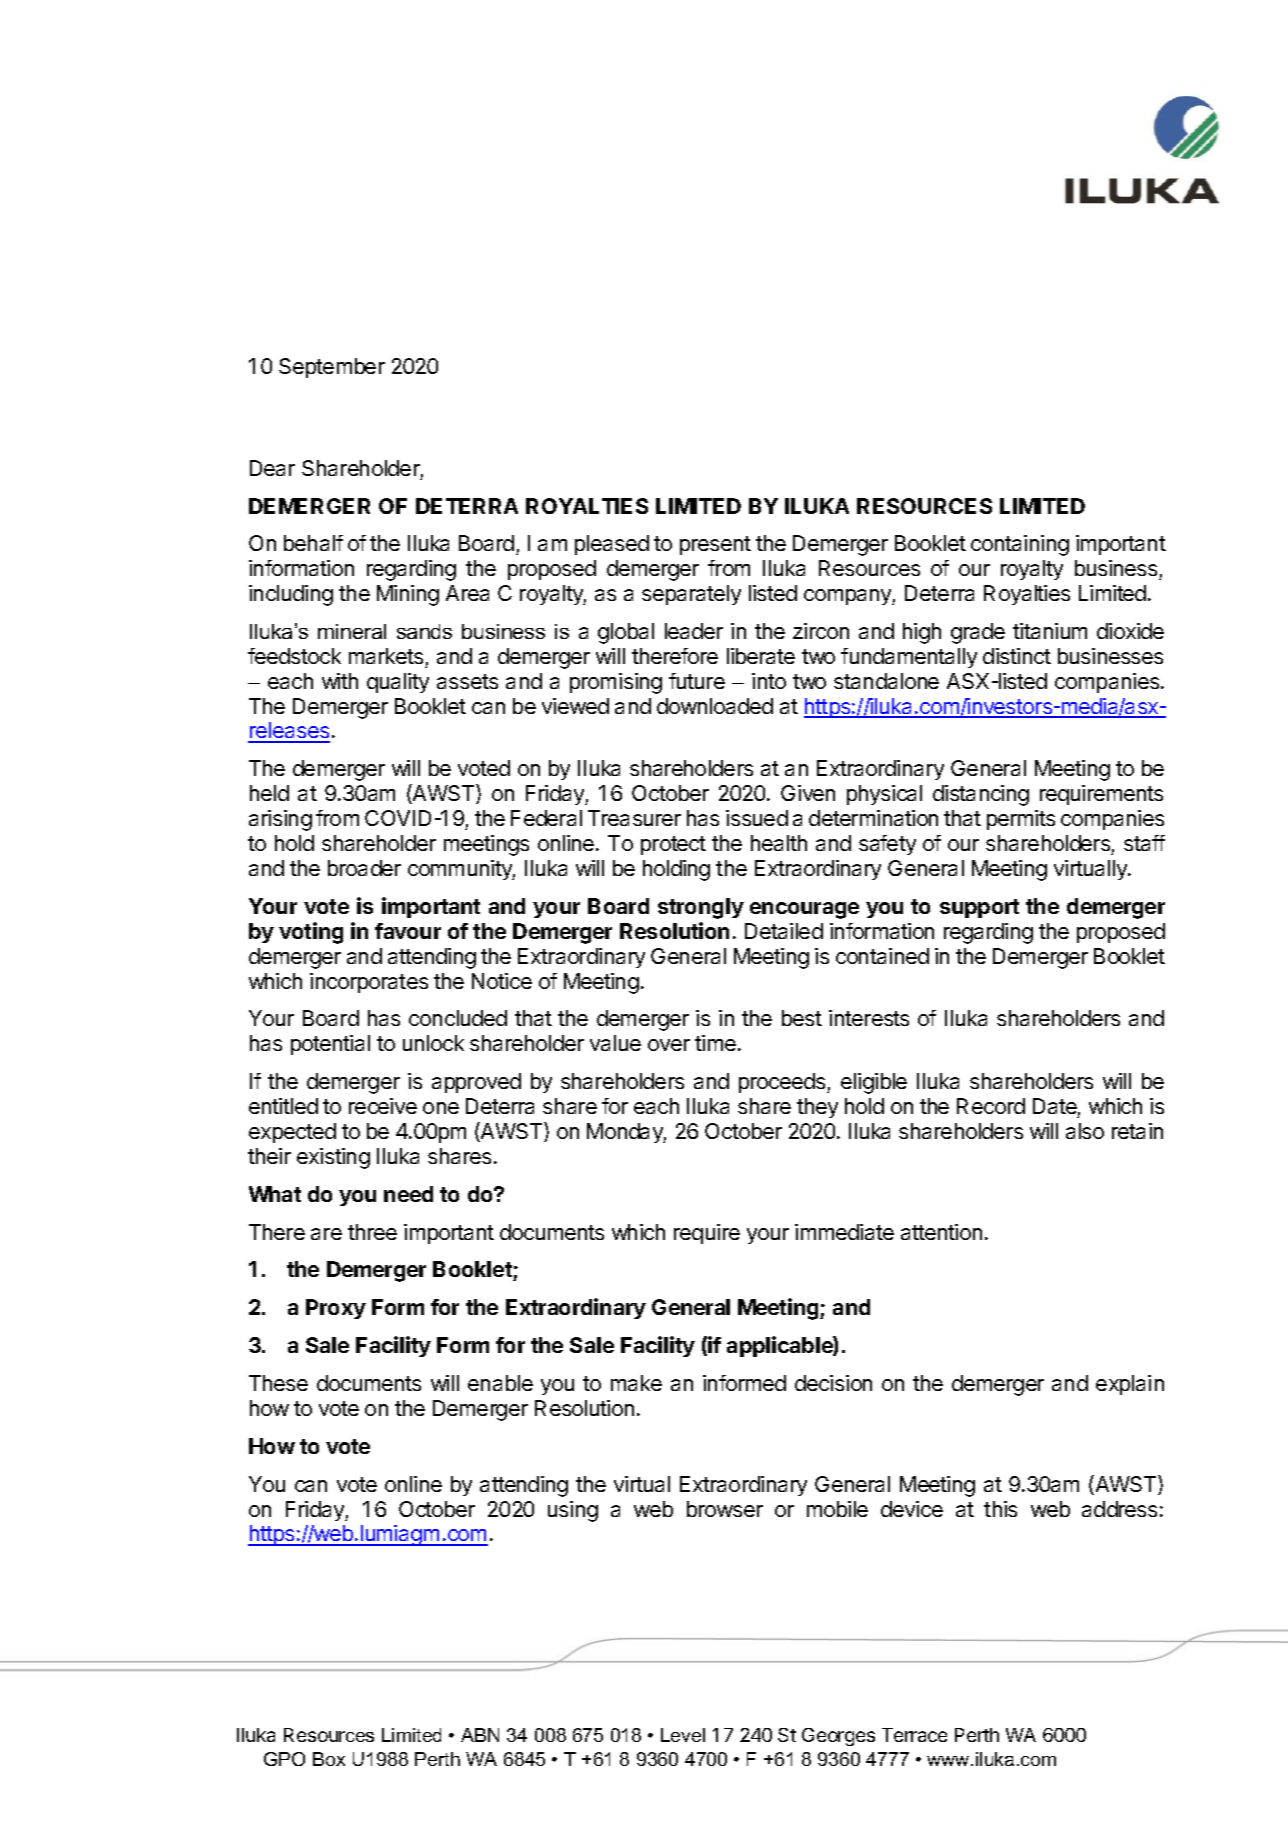  Describe the element at coordinates (683, 1735) in the document. I see `Level` at that location.
